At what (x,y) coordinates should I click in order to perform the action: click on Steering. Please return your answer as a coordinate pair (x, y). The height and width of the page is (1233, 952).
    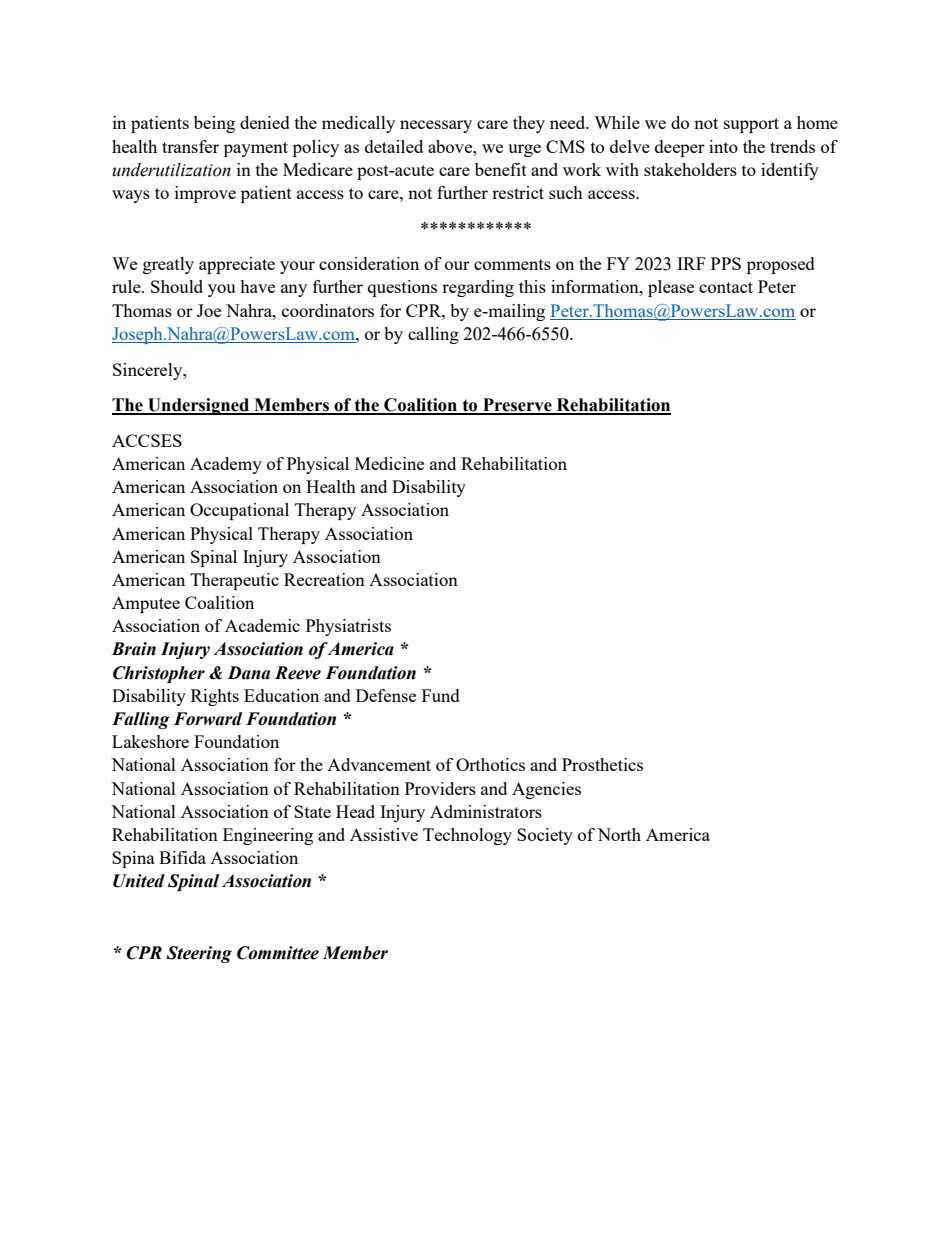
    Looking at the image, I should click on (199, 954).
